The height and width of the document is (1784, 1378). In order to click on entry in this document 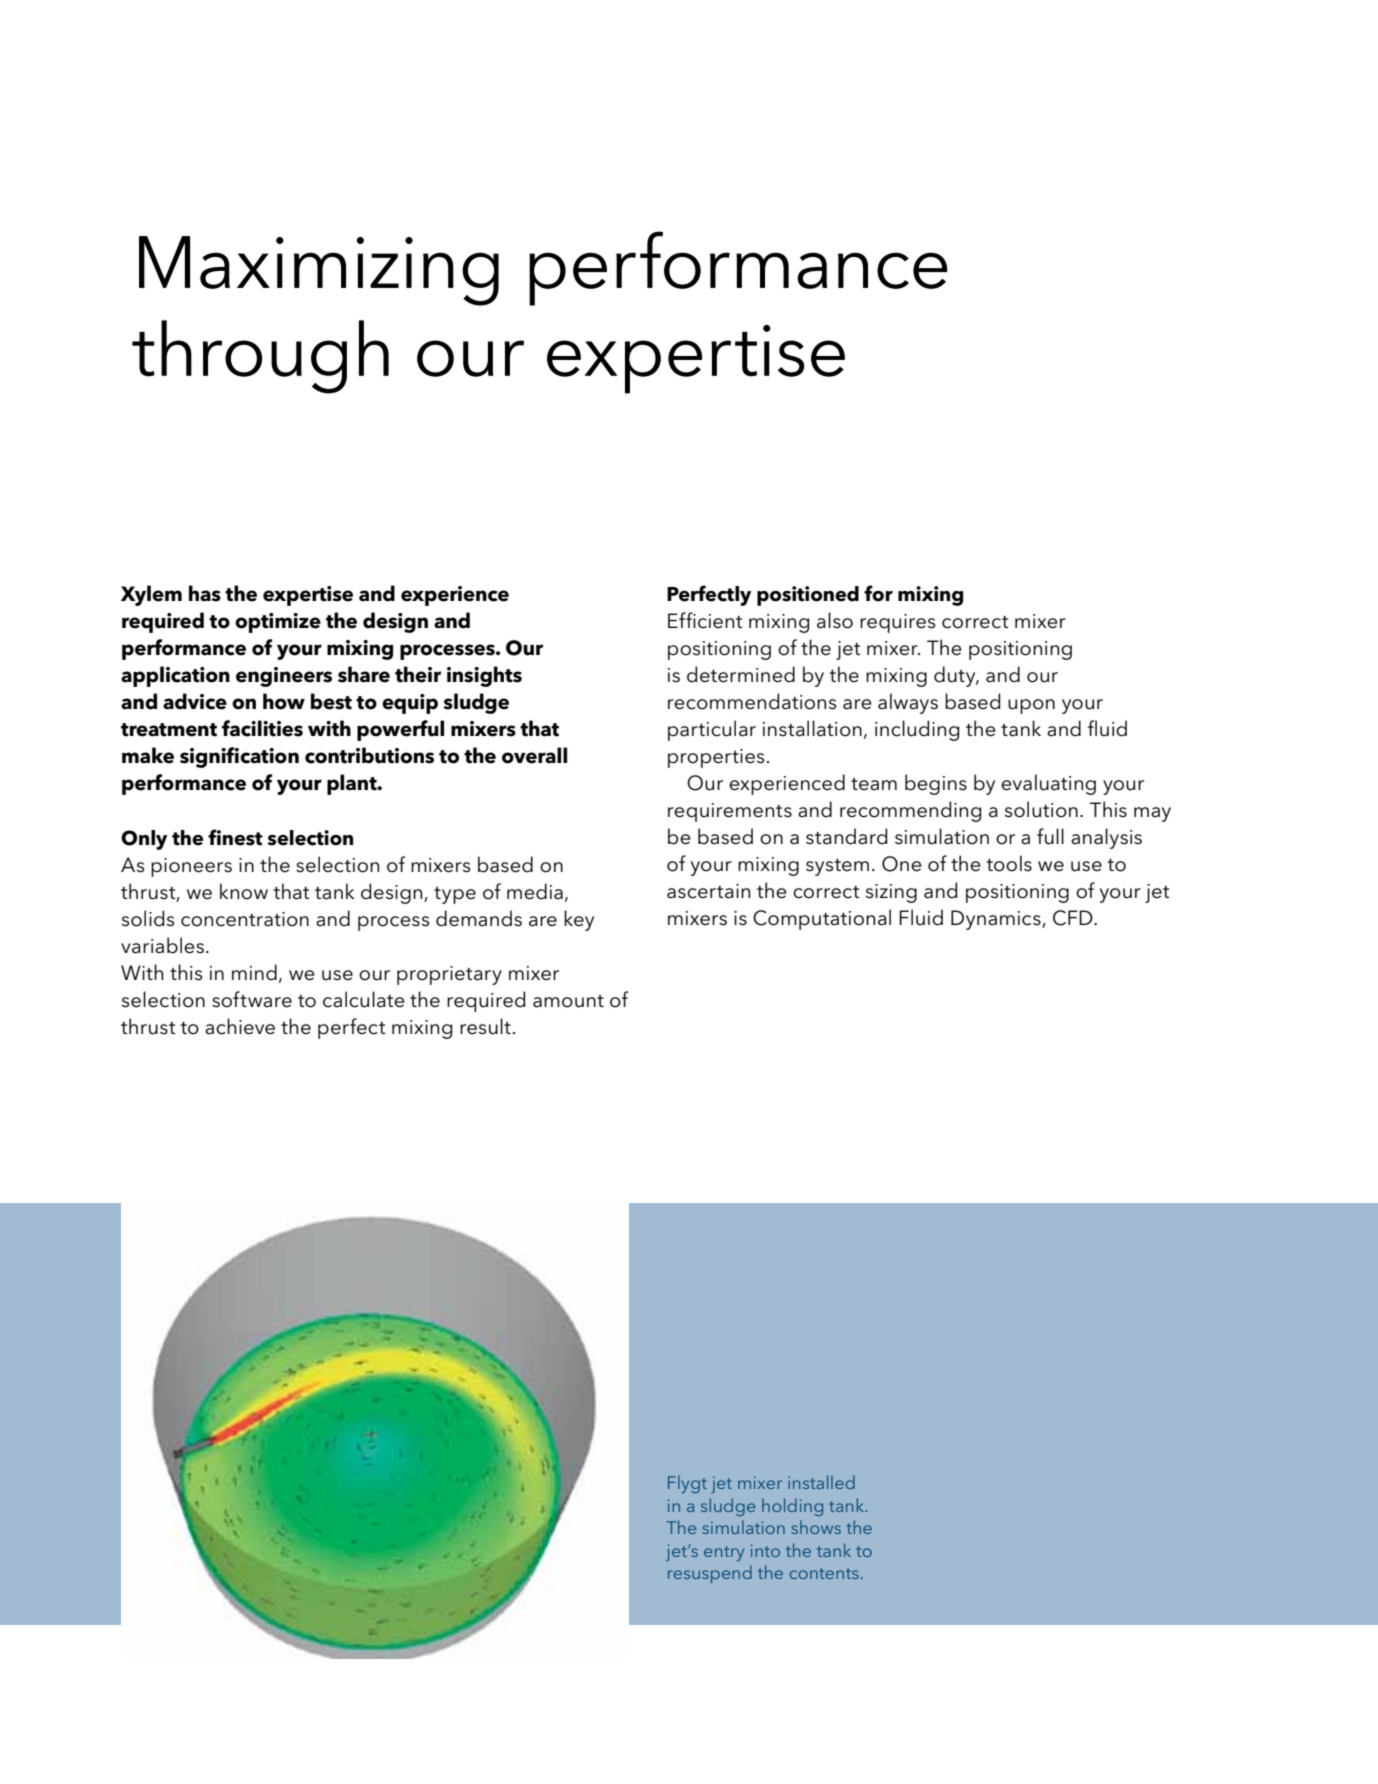, I will do `click(724, 1553)`.
